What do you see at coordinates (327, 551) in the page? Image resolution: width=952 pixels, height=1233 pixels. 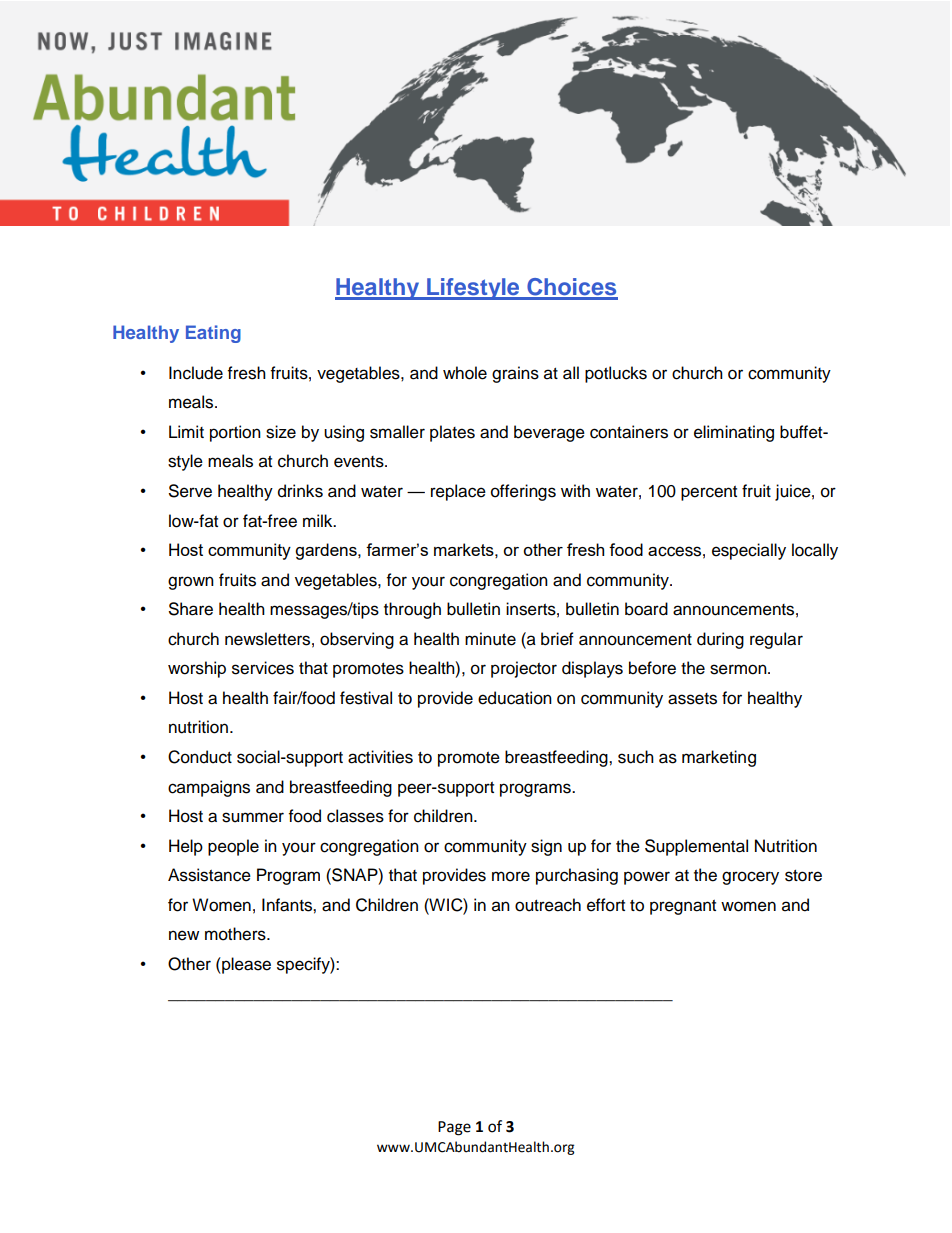 I see `gardens` at bounding box center [327, 551].
